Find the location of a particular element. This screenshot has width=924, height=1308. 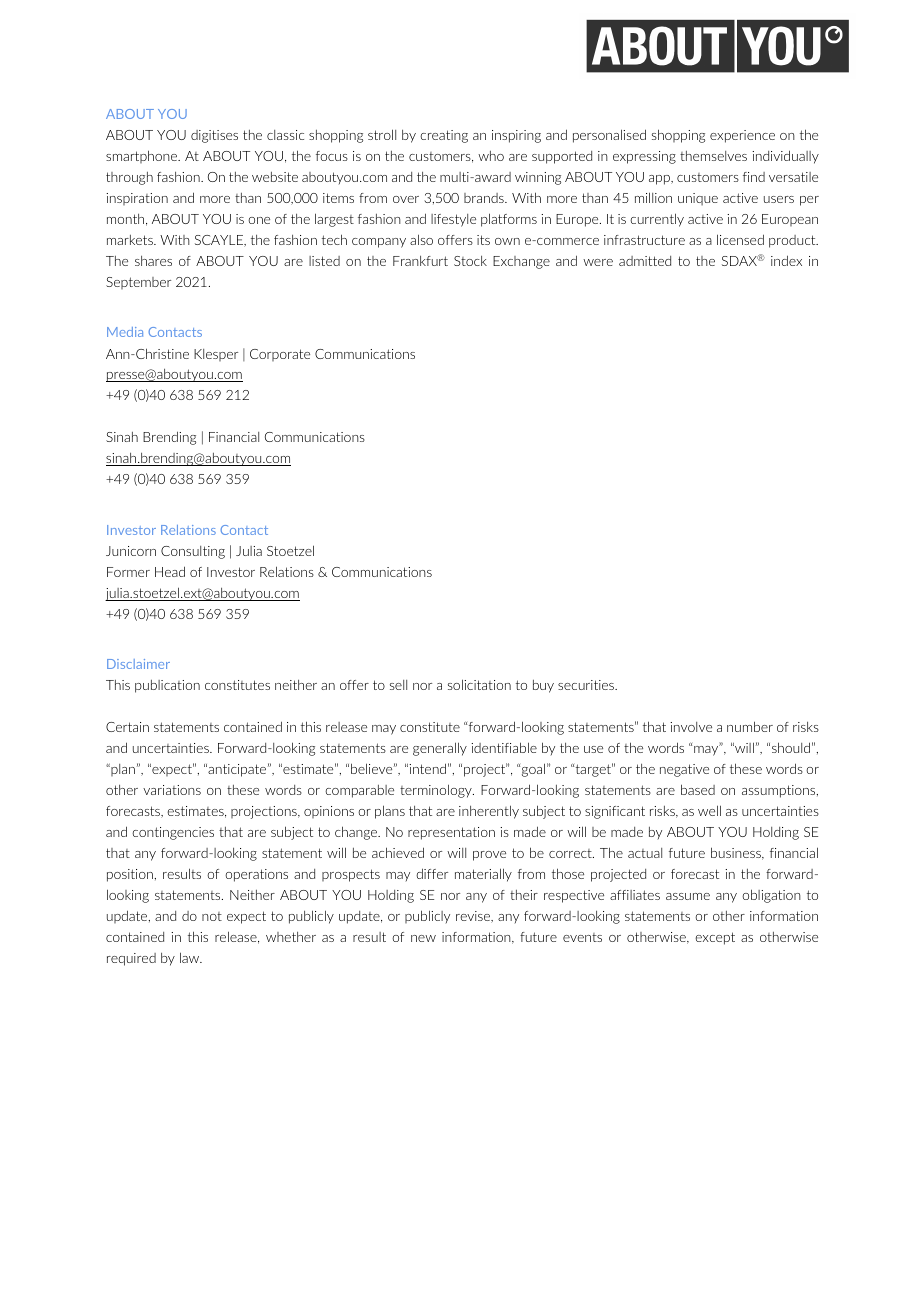

themselves is located at coordinates (713, 156).
